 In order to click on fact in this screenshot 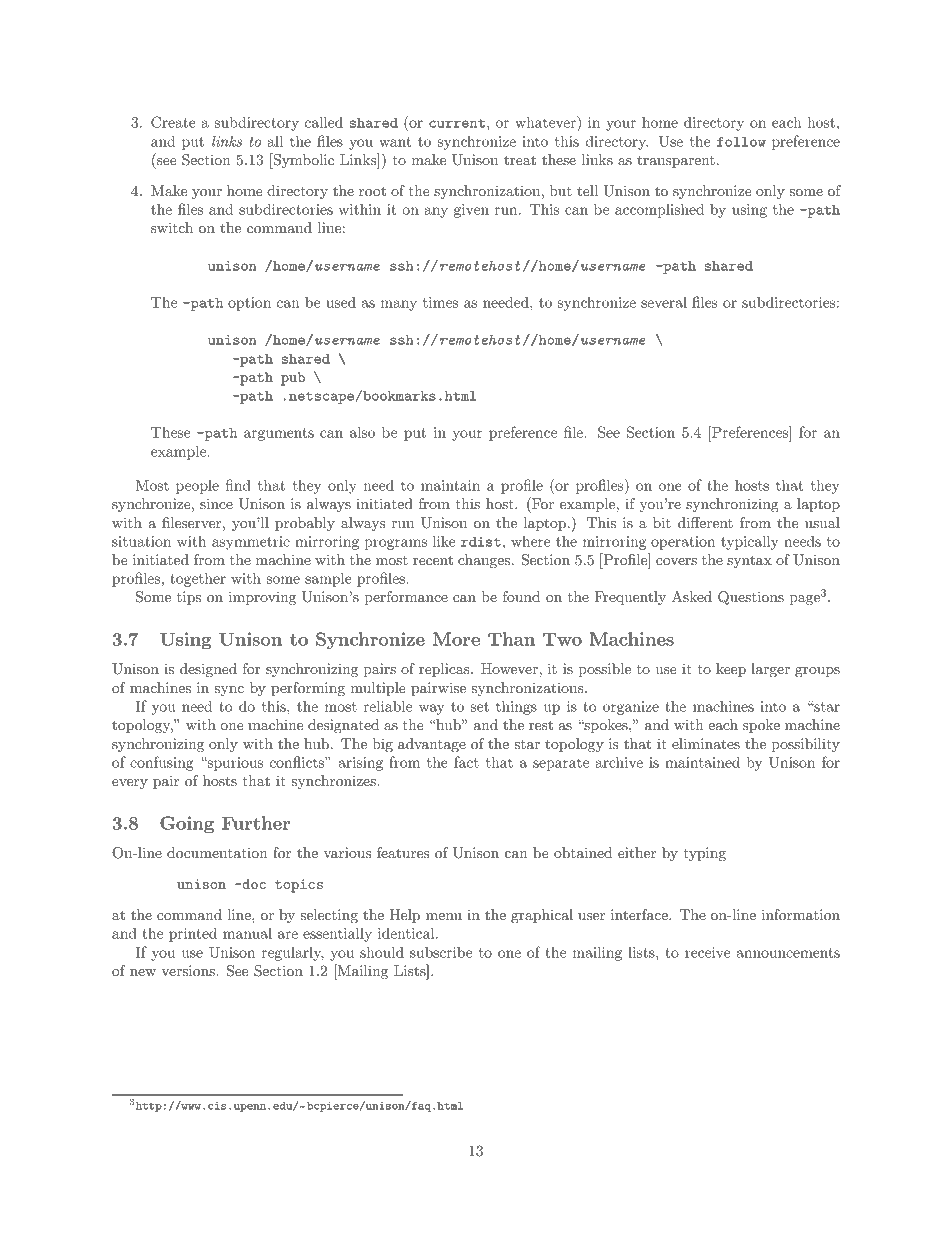, I will do `click(466, 762)`.
